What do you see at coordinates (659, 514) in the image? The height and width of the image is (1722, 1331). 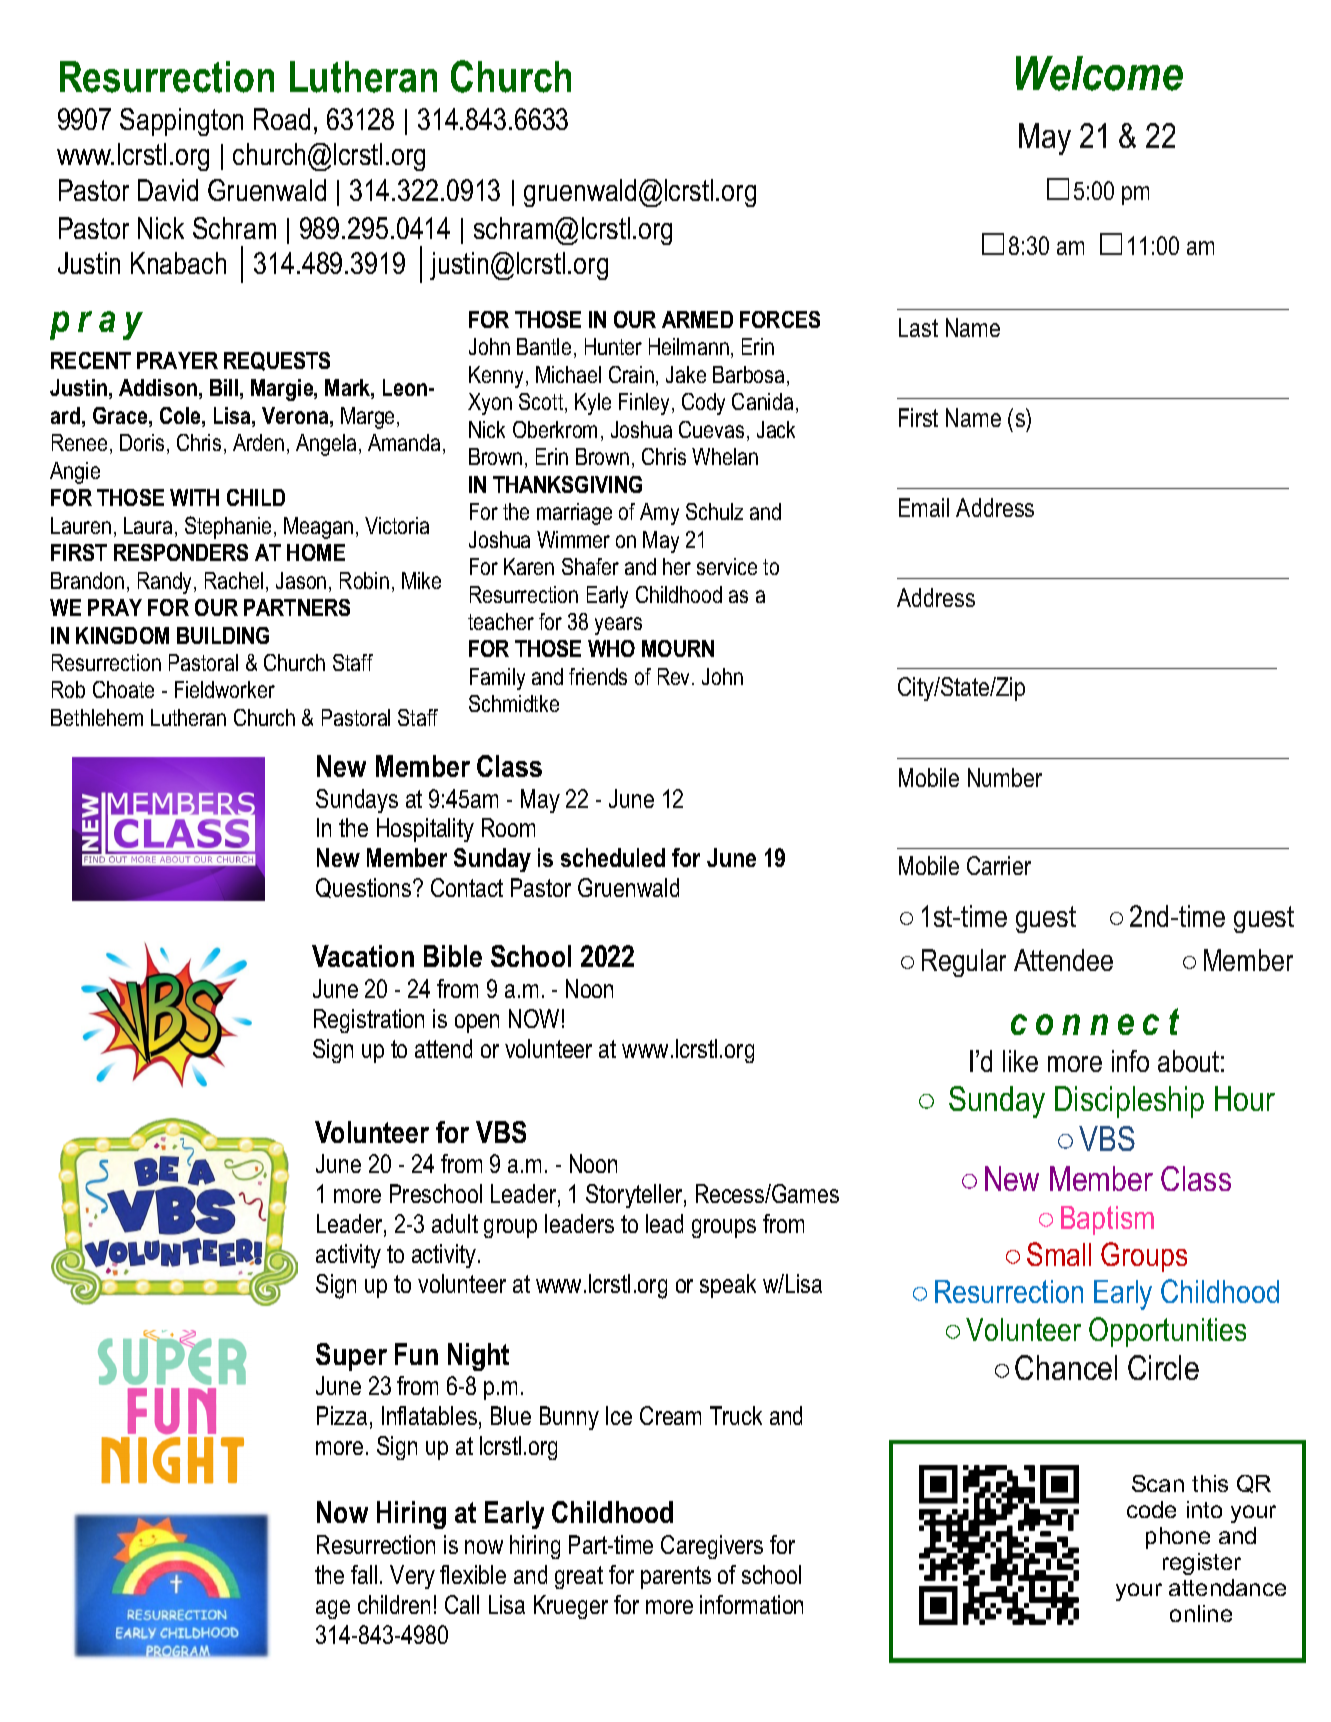 I see `Amy` at bounding box center [659, 514].
